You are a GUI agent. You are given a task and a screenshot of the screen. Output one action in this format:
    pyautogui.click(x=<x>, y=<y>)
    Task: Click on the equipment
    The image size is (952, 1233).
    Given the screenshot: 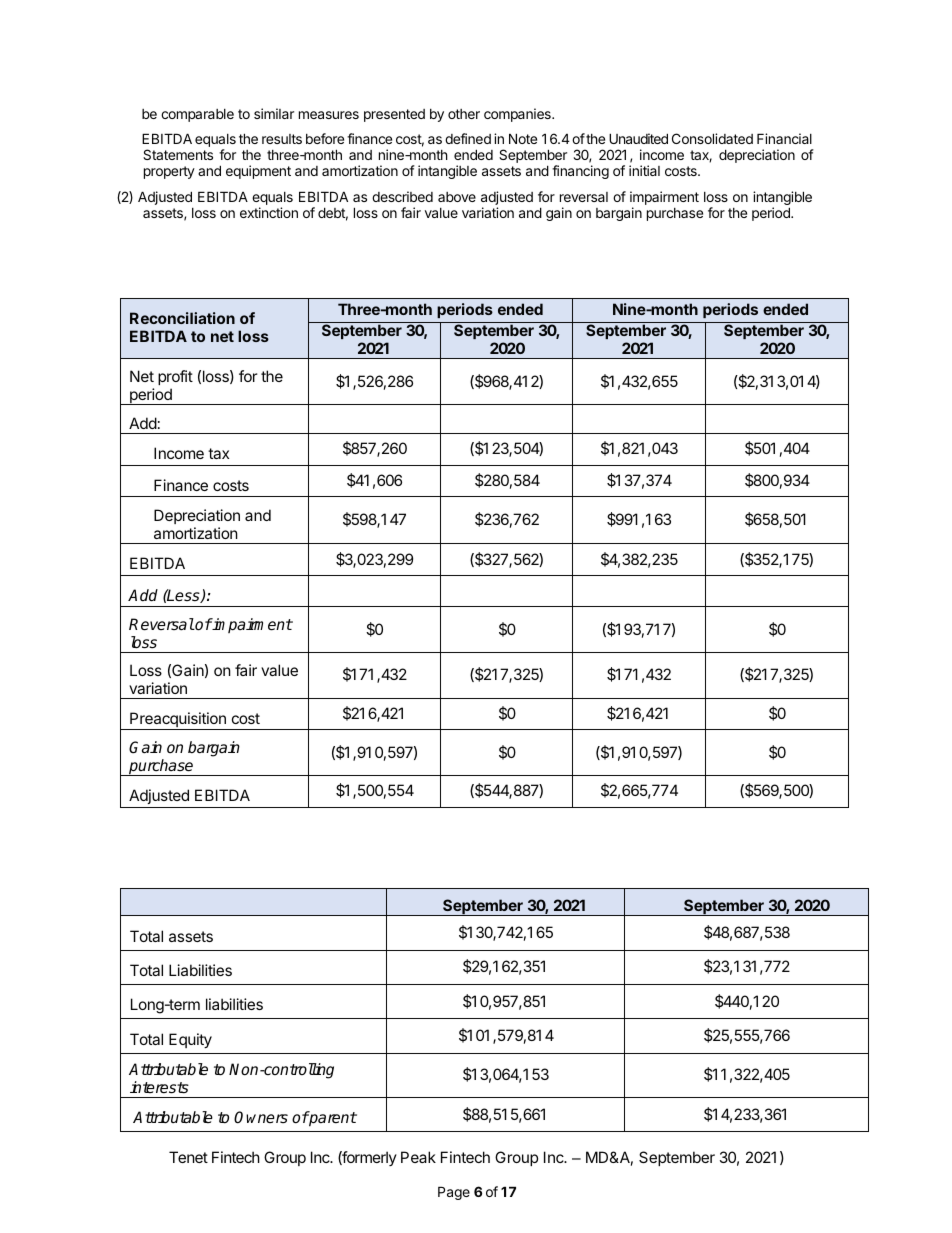 What is the action you would take?
    pyautogui.click(x=258, y=172)
